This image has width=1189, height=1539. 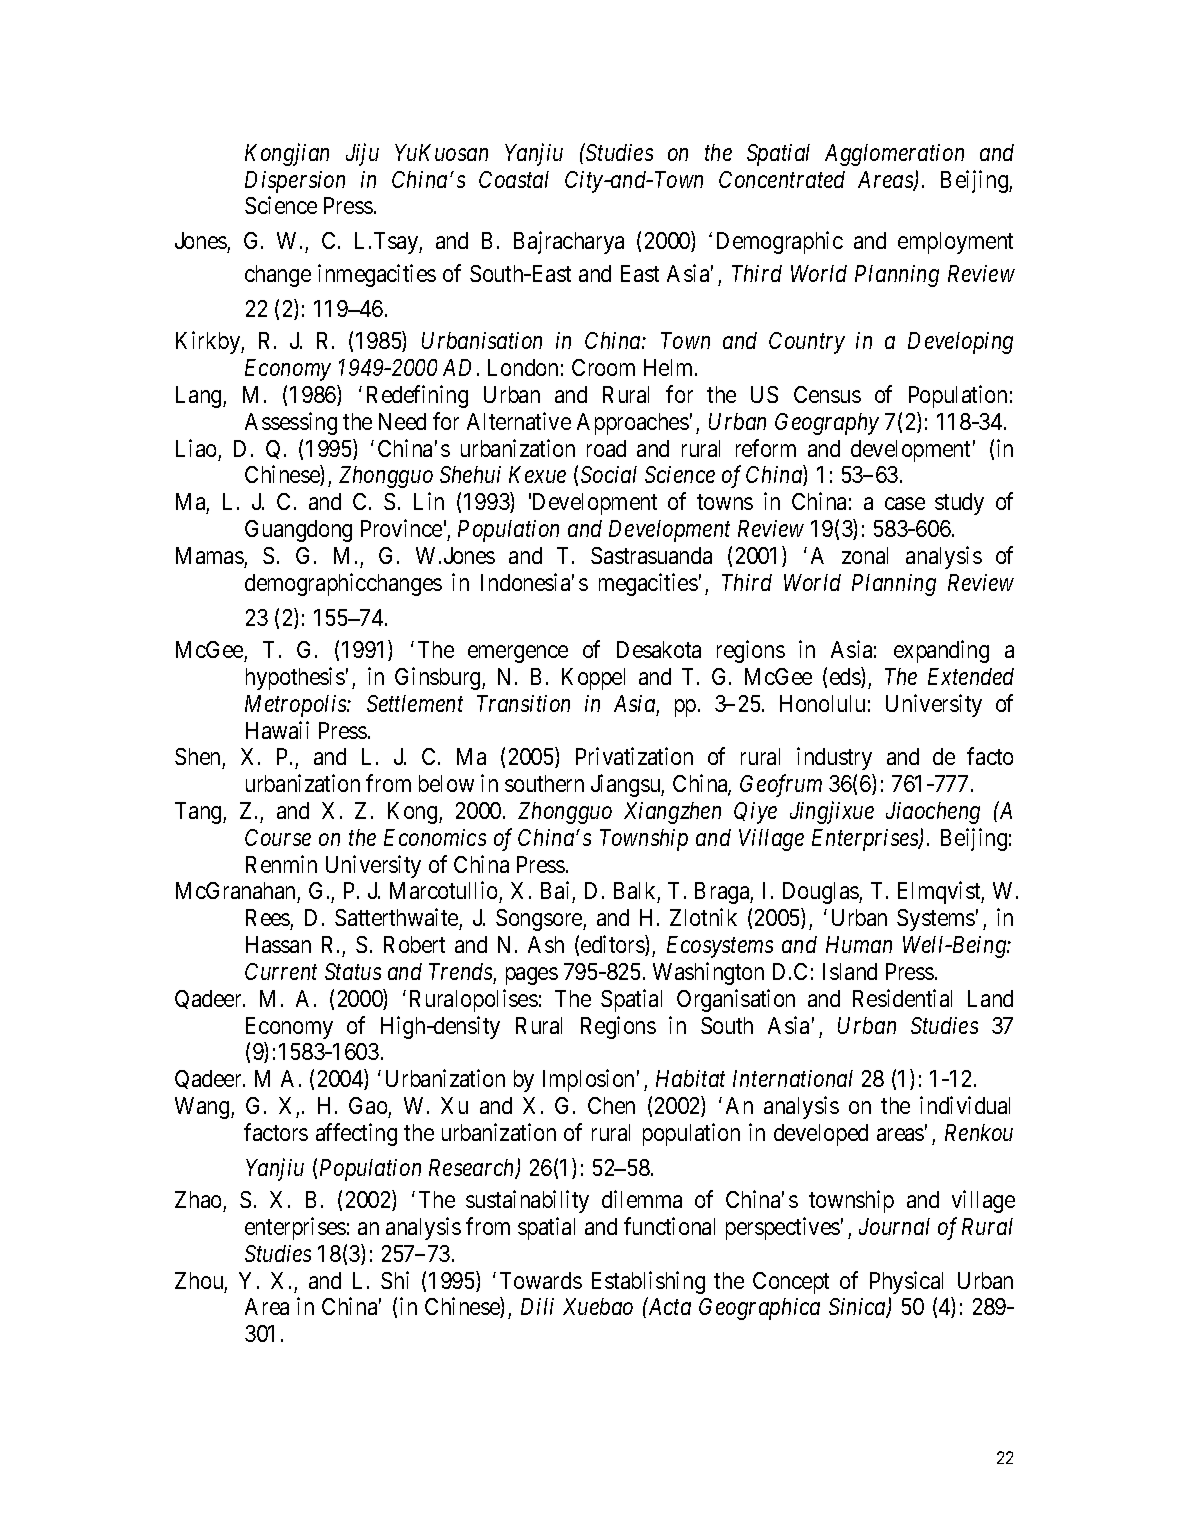 I want to click on zonal, so click(x=865, y=555).
